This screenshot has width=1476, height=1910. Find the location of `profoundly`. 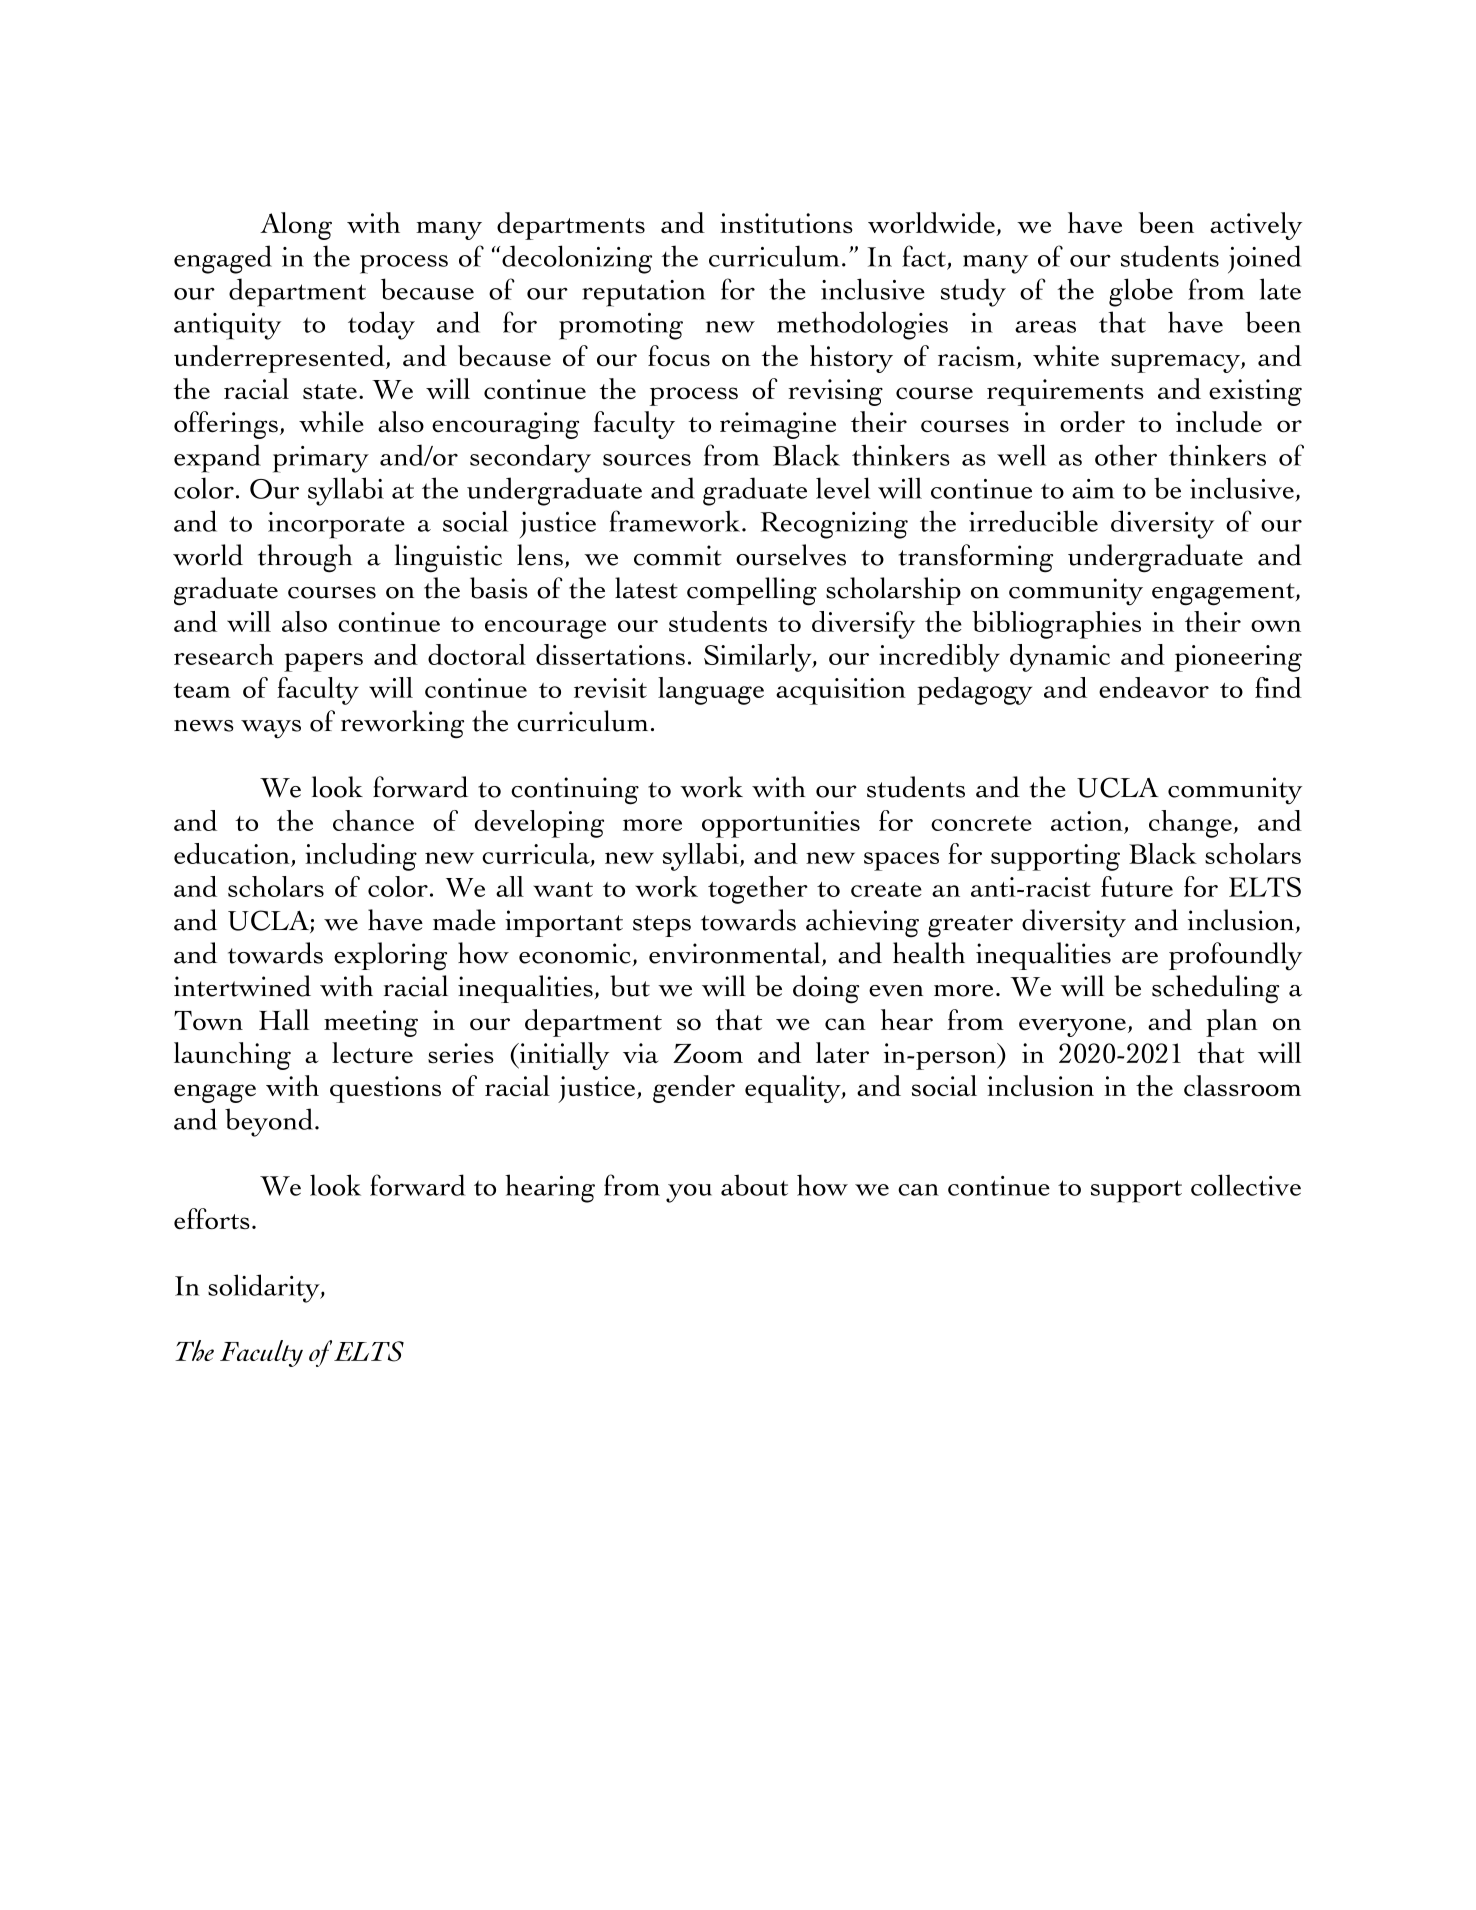

profoundly is located at coordinates (1235, 956).
